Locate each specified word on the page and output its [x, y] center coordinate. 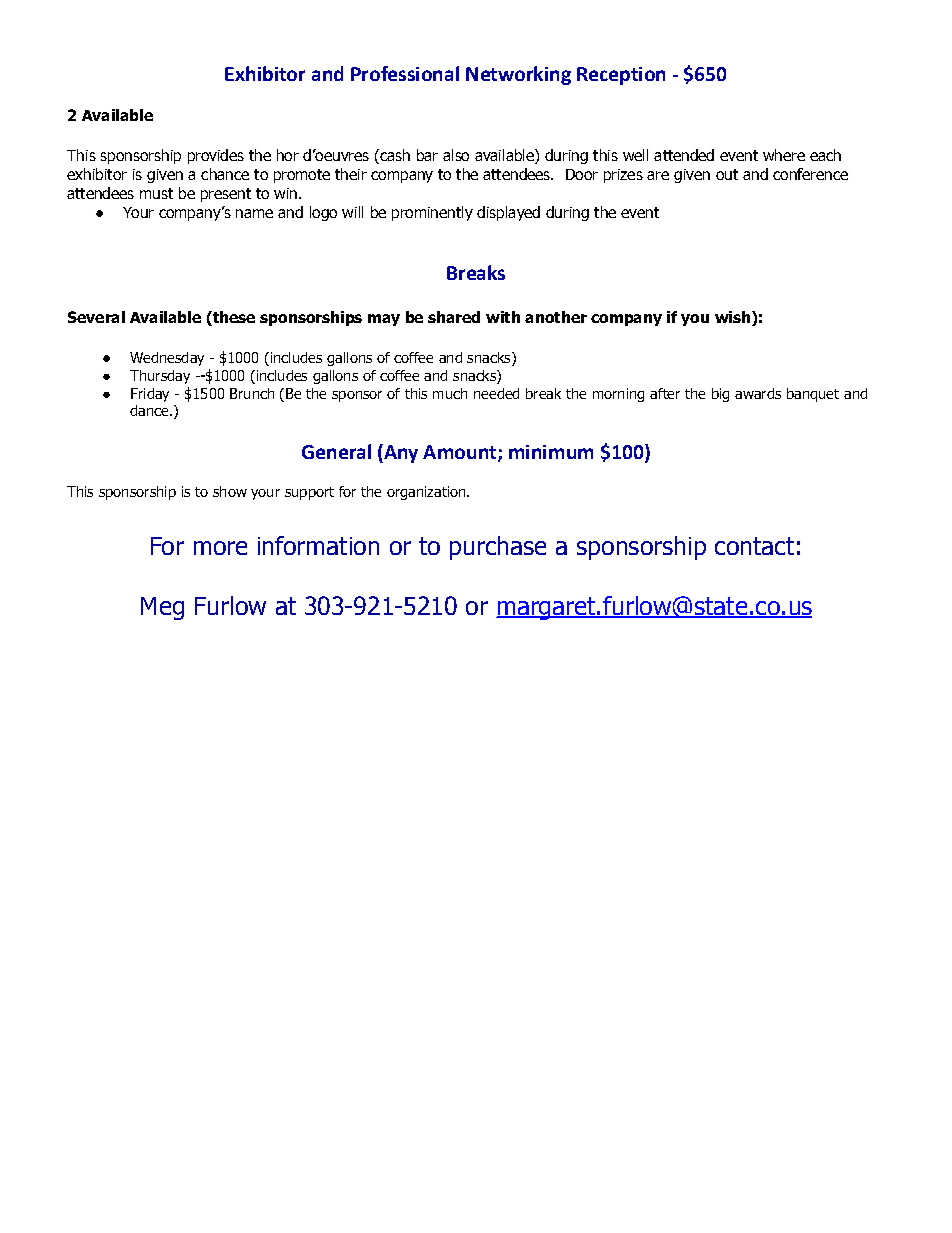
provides [216, 156]
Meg [162, 608]
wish [734, 317]
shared [454, 317]
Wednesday [167, 359]
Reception [621, 76]
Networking [518, 75]
